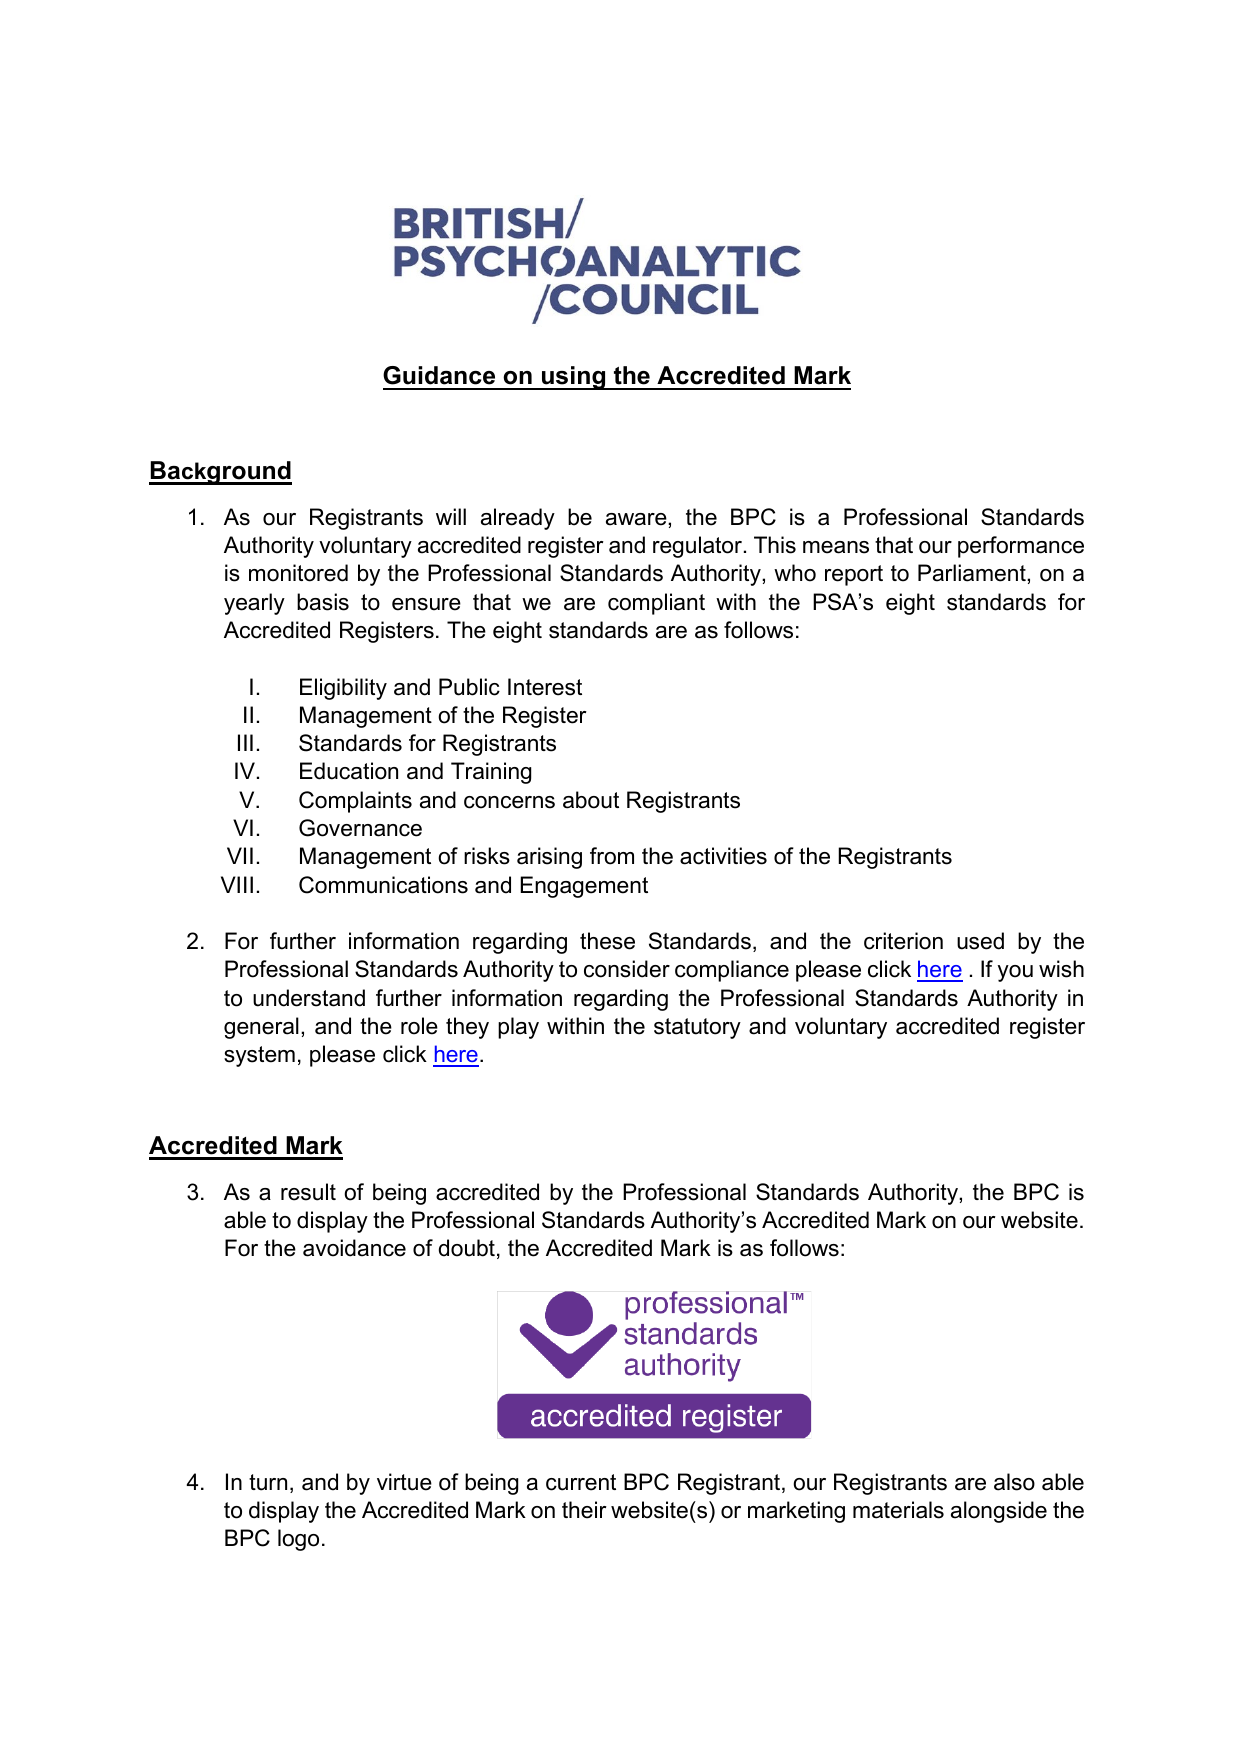  I want to click on will, so click(451, 516).
